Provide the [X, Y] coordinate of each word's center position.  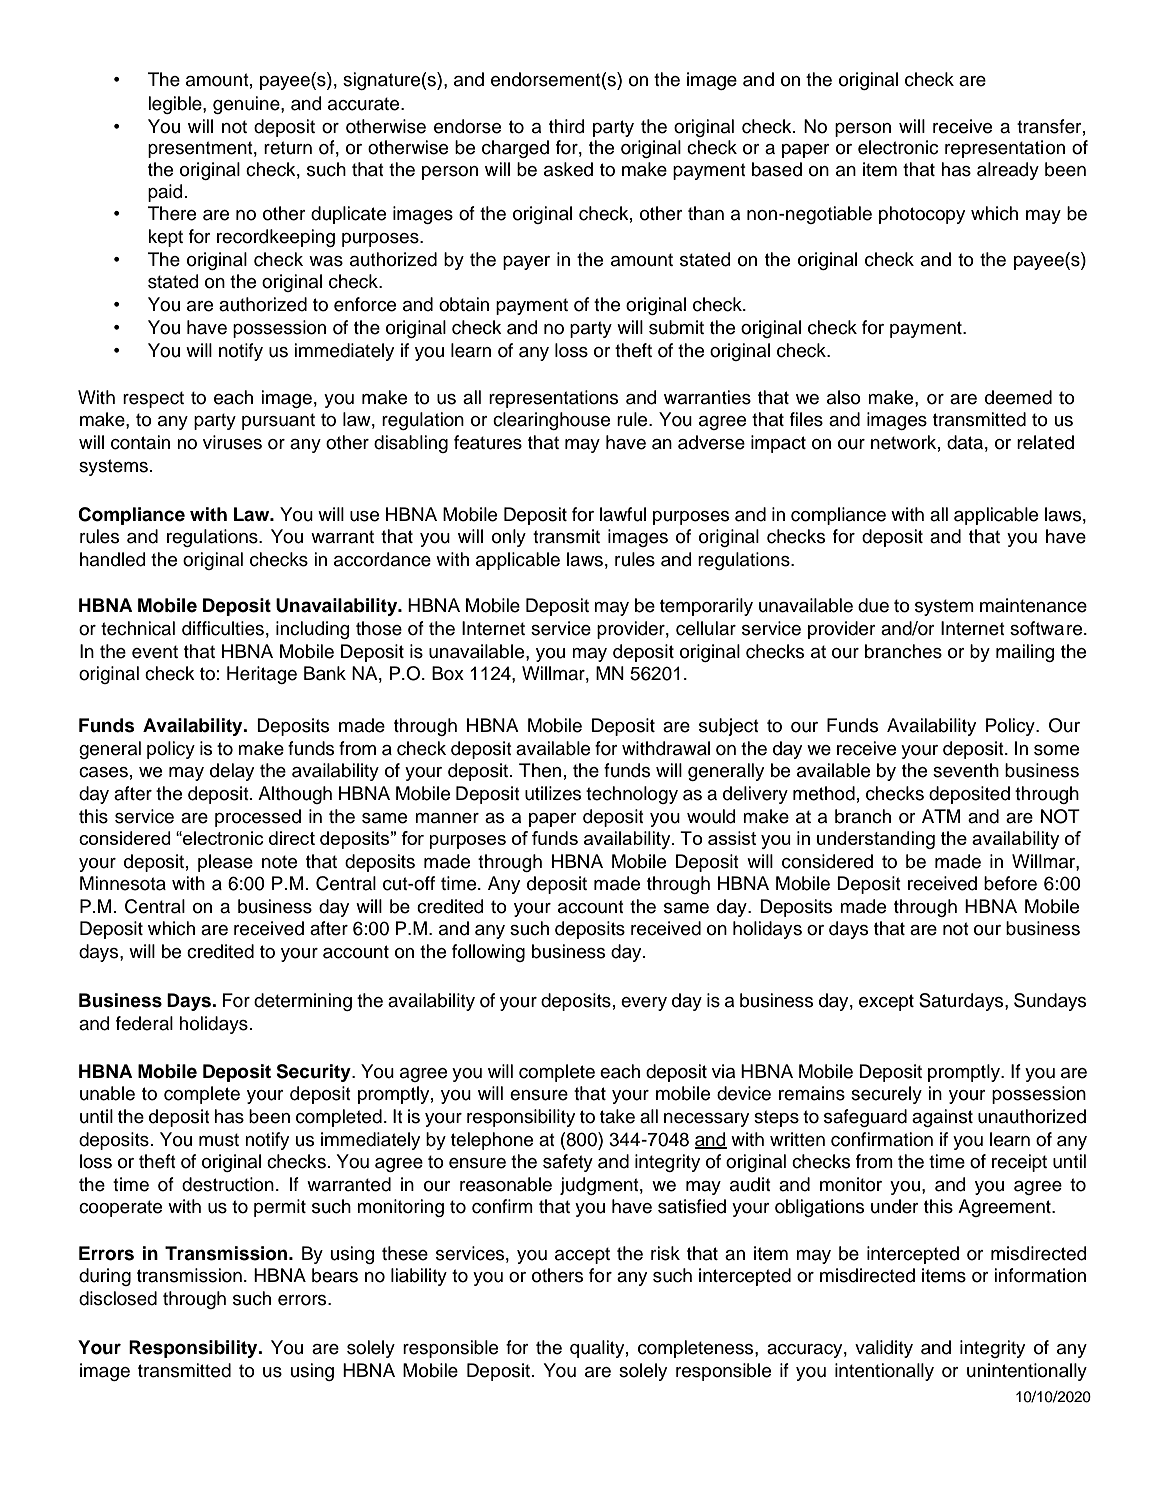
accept [582, 1255]
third [567, 126]
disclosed [118, 1298]
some [1056, 750]
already [1008, 171]
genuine [247, 105]
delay [232, 772]
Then [540, 770]
